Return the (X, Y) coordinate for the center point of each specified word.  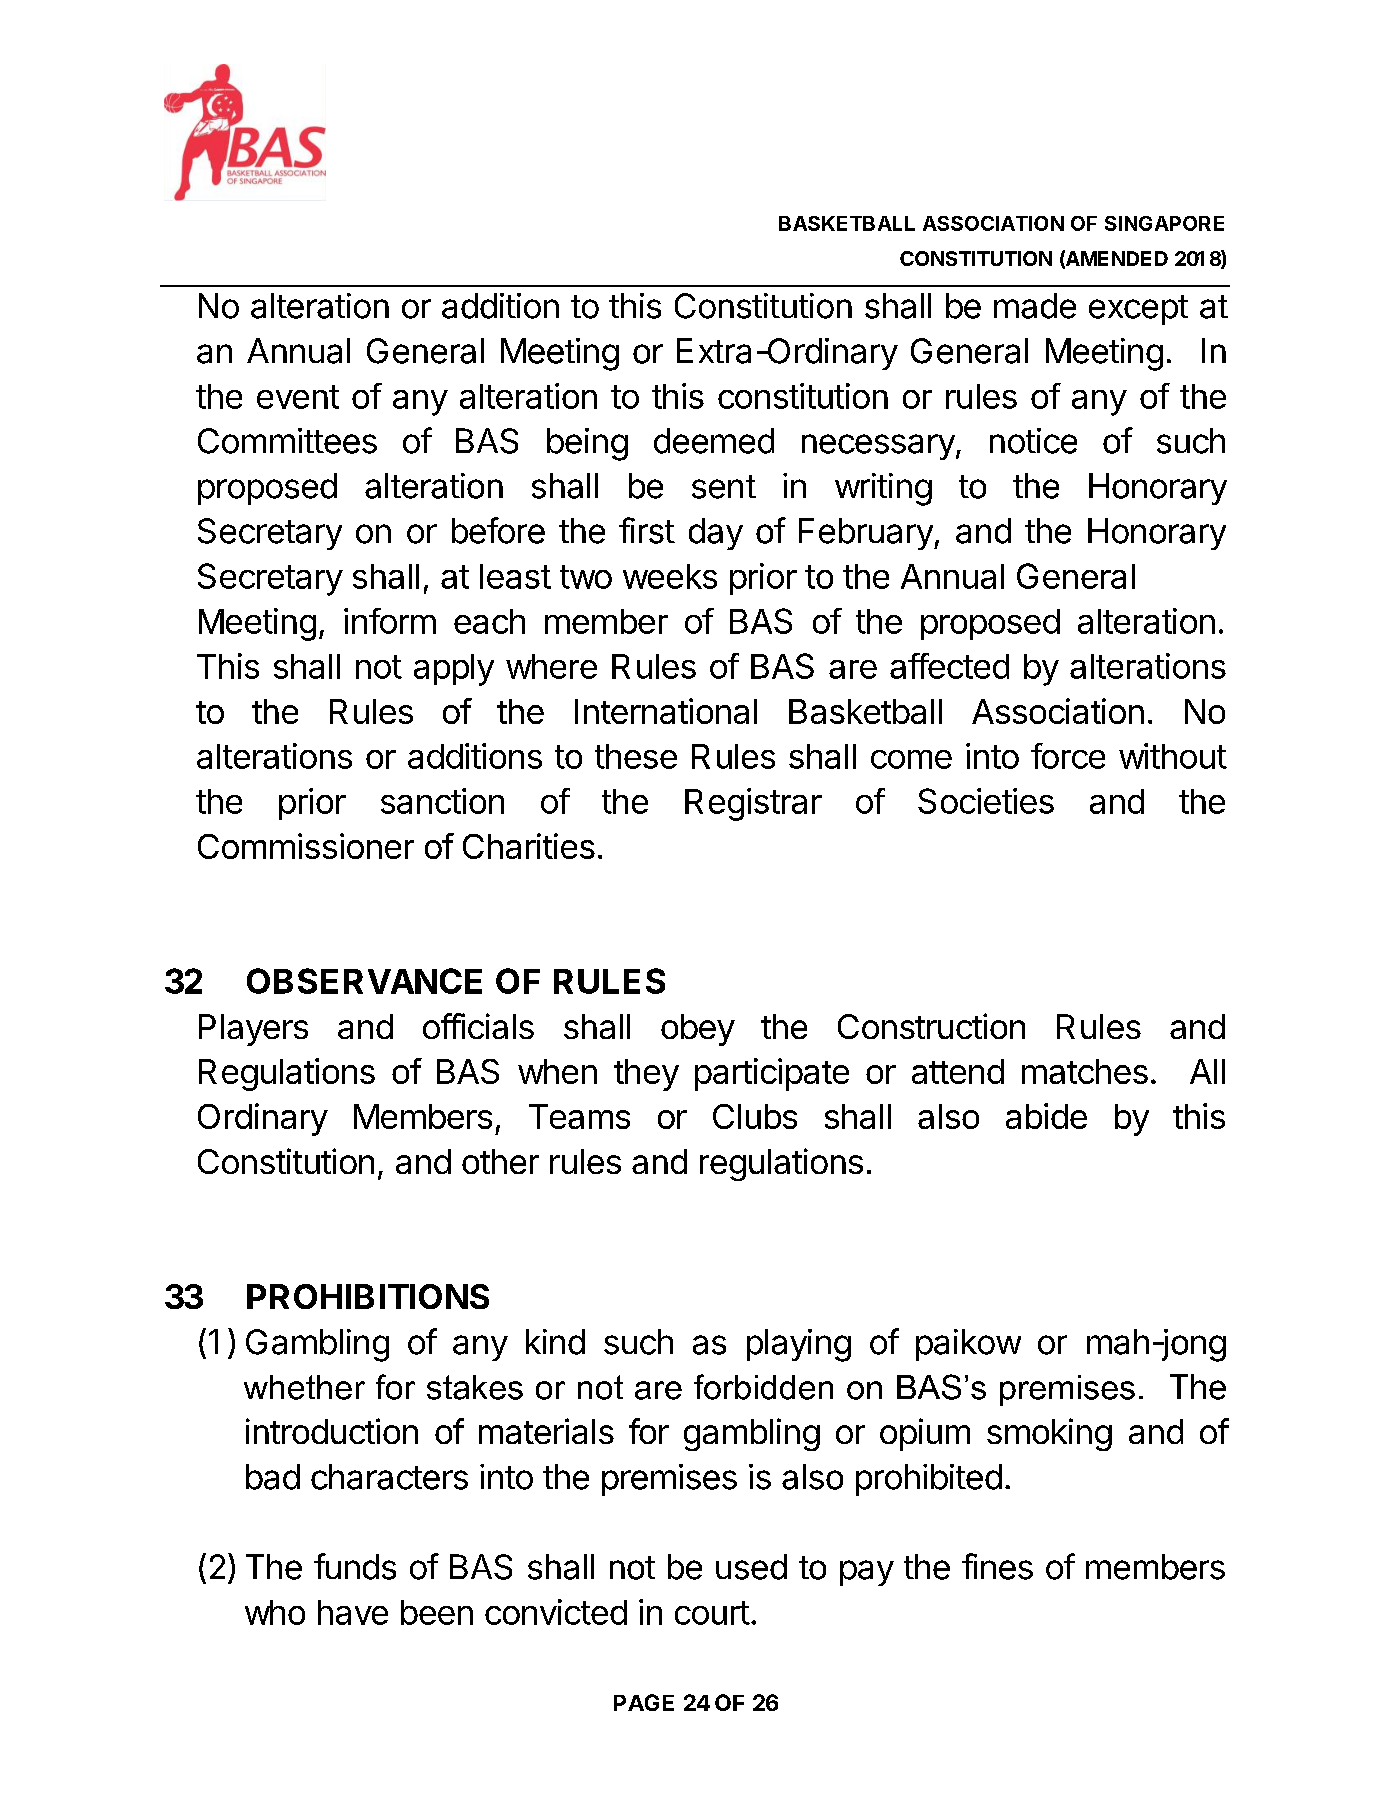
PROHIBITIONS (368, 1296)
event (298, 397)
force (1068, 756)
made (1035, 306)
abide (1046, 1116)
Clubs (755, 1116)
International (666, 711)
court (712, 1613)
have (353, 1612)
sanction (442, 801)
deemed (714, 441)
